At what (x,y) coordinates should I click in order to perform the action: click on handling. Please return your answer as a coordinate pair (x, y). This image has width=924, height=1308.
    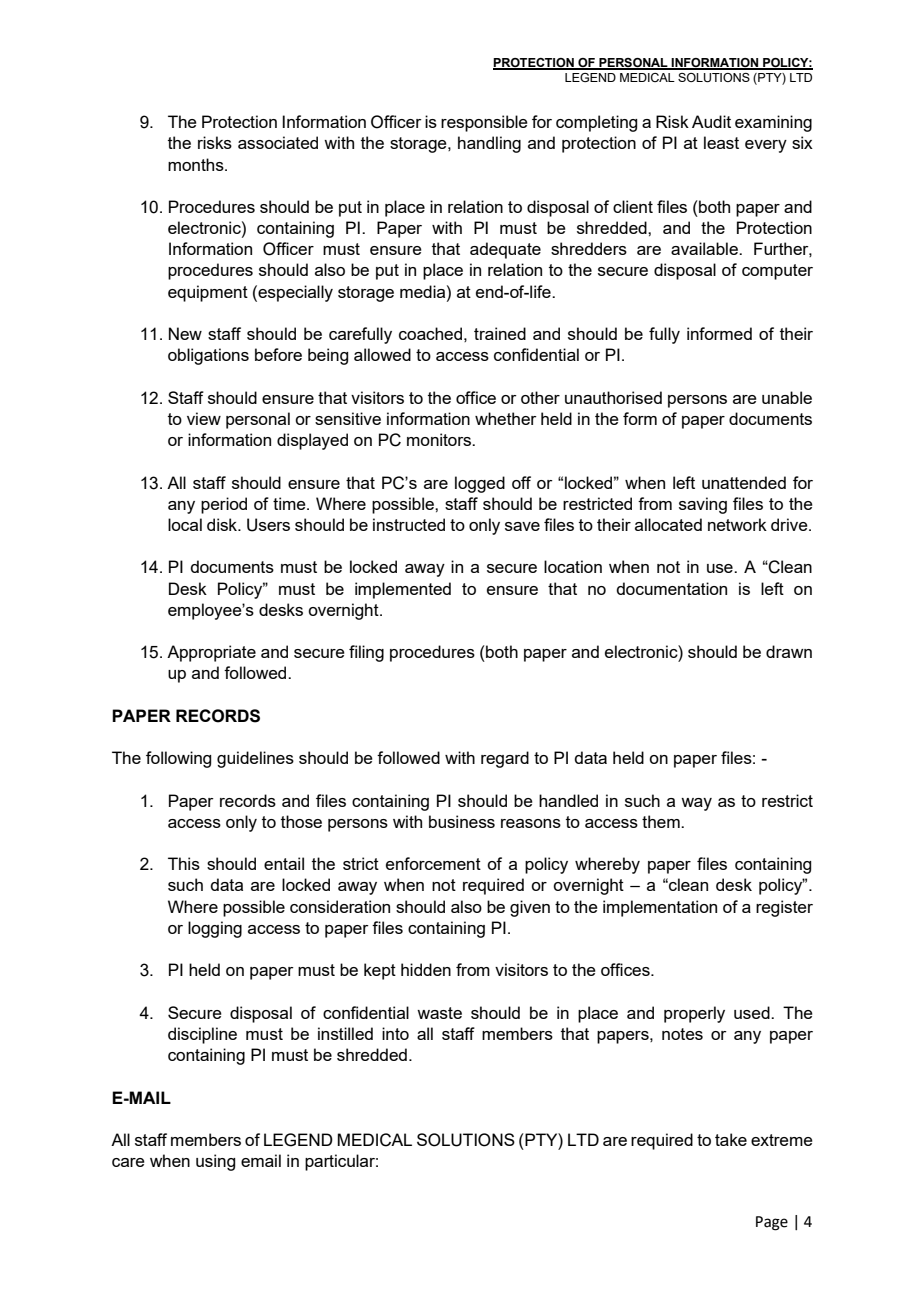
    Looking at the image, I should click on (489, 144).
